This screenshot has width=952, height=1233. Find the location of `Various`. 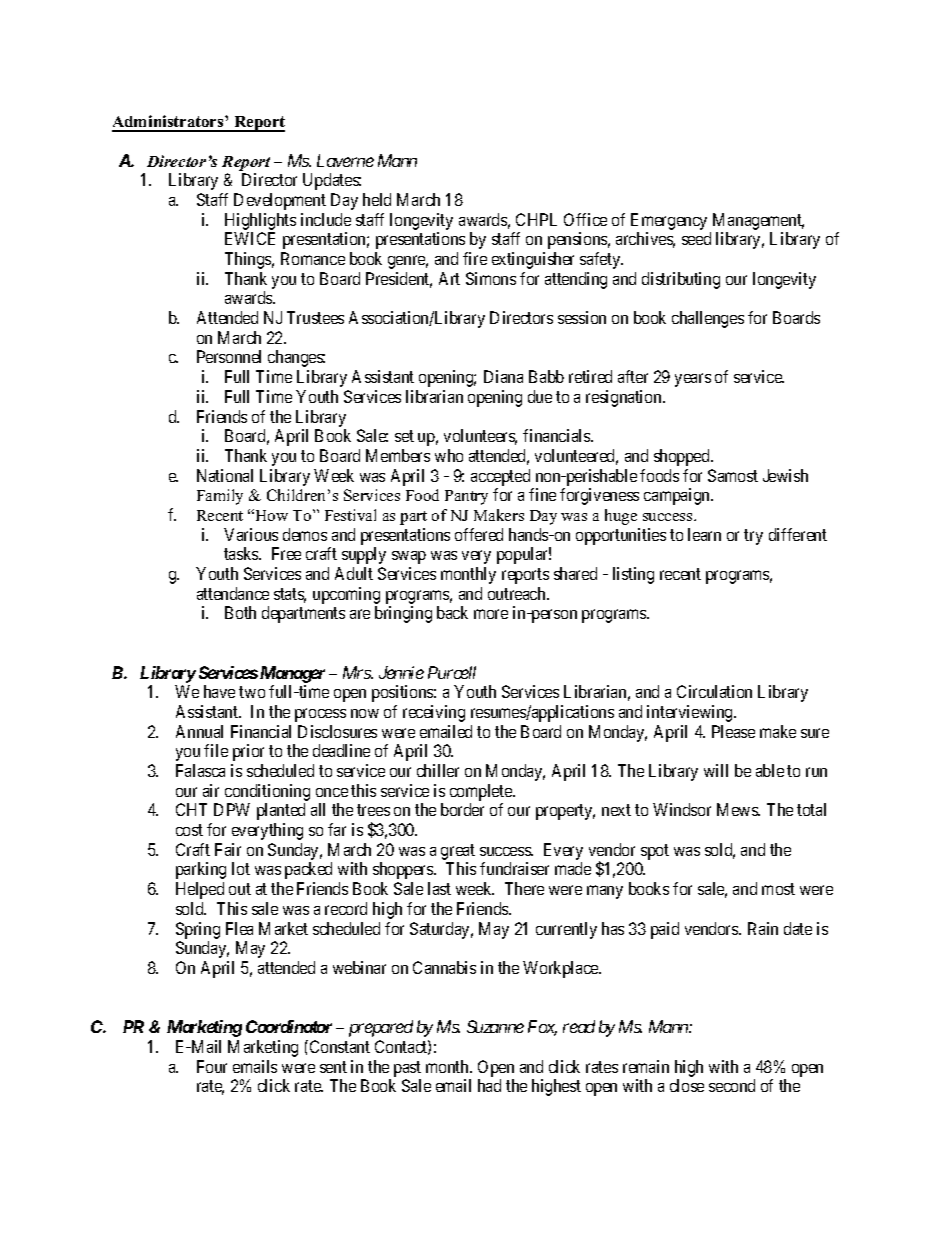

Various is located at coordinates (251, 534).
